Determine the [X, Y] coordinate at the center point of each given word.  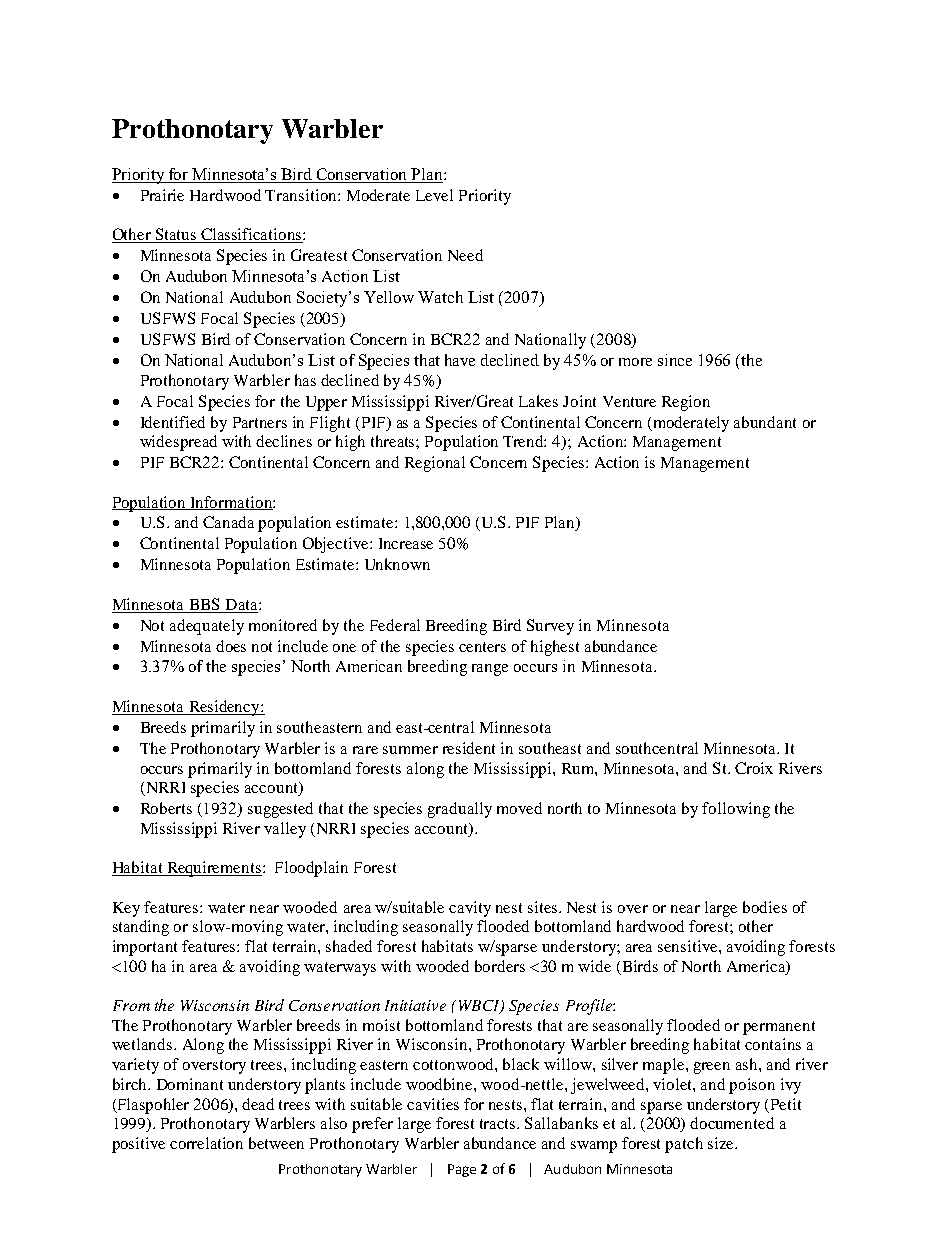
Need [465, 255]
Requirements [214, 869]
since [675, 360]
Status [176, 235]
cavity [470, 909]
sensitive [689, 946]
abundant [765, 422]
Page [462, 1170]
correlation [206, 1143]
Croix [754, 768]
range [490, 670]
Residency [224, 708]
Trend [524, 441]
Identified [173, 422]
